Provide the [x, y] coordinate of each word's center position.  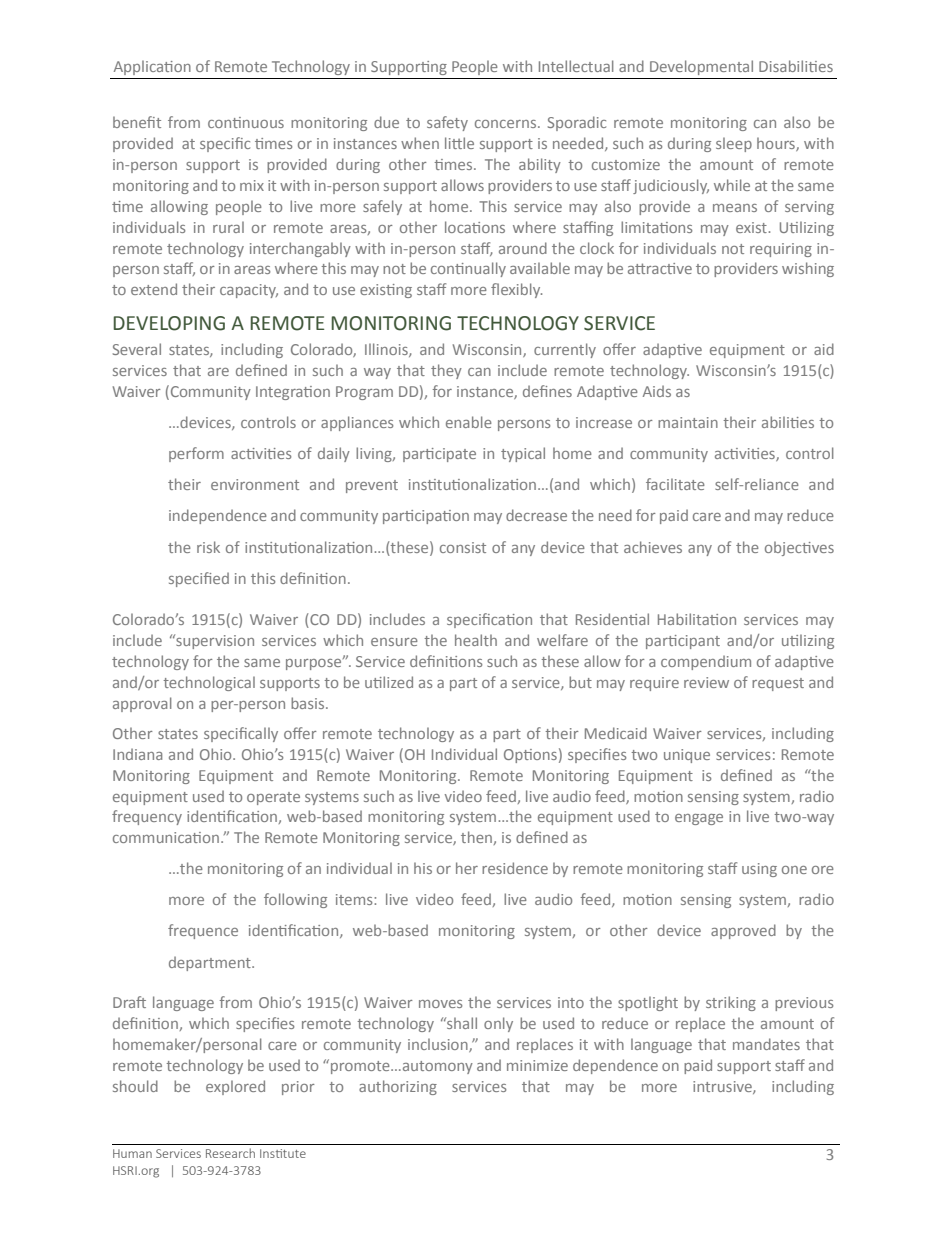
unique [687, 756]
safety [447, 123]
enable [469, 422]
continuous [246, 122]
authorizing [398, 1087]
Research [230, 1153]
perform [196, 454]
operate [273, 798]
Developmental [701, 67]
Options [530, 756]
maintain [688, 422]
